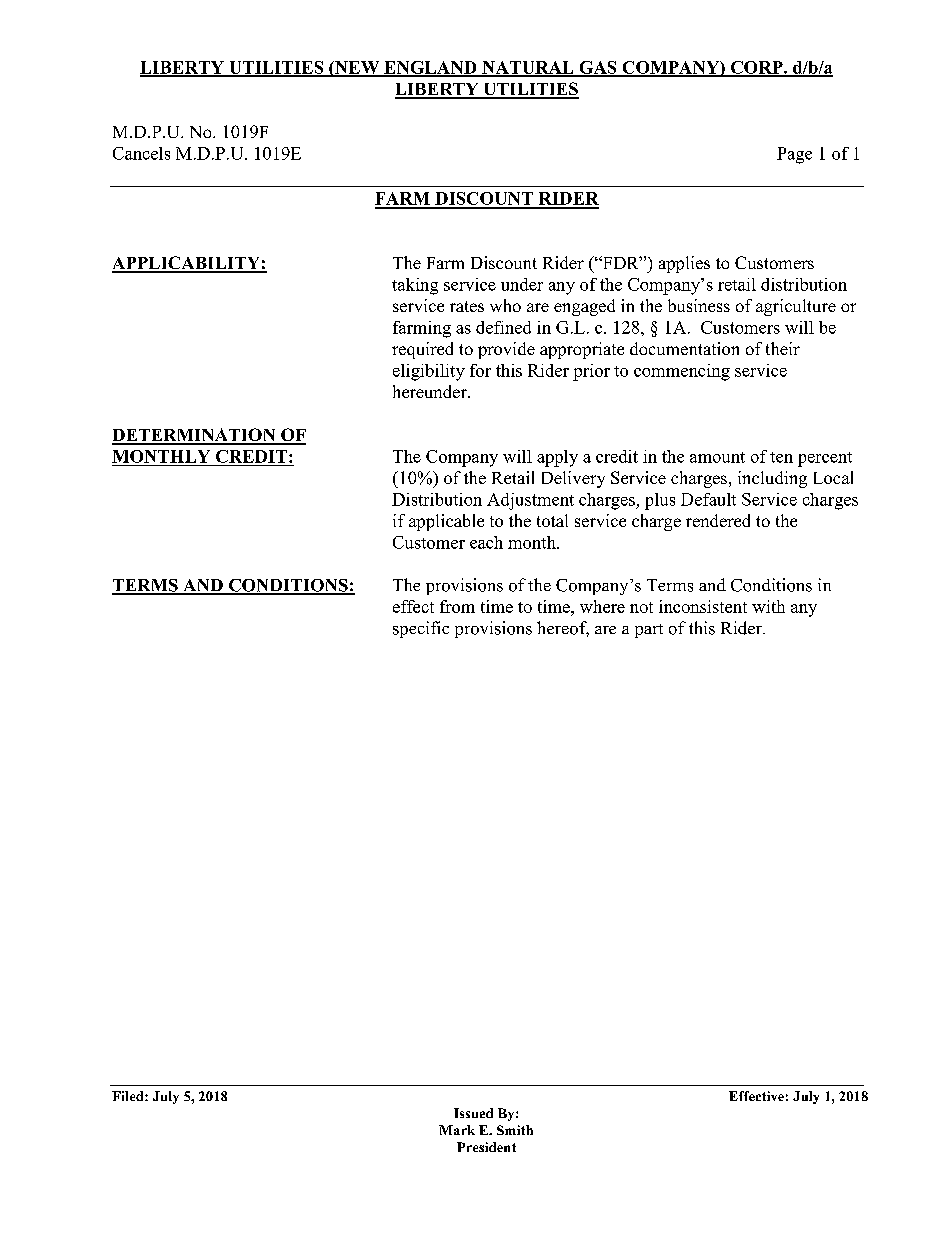 This screenshot has width=952, height=1233. I want to click on with, so click(768, 606).
